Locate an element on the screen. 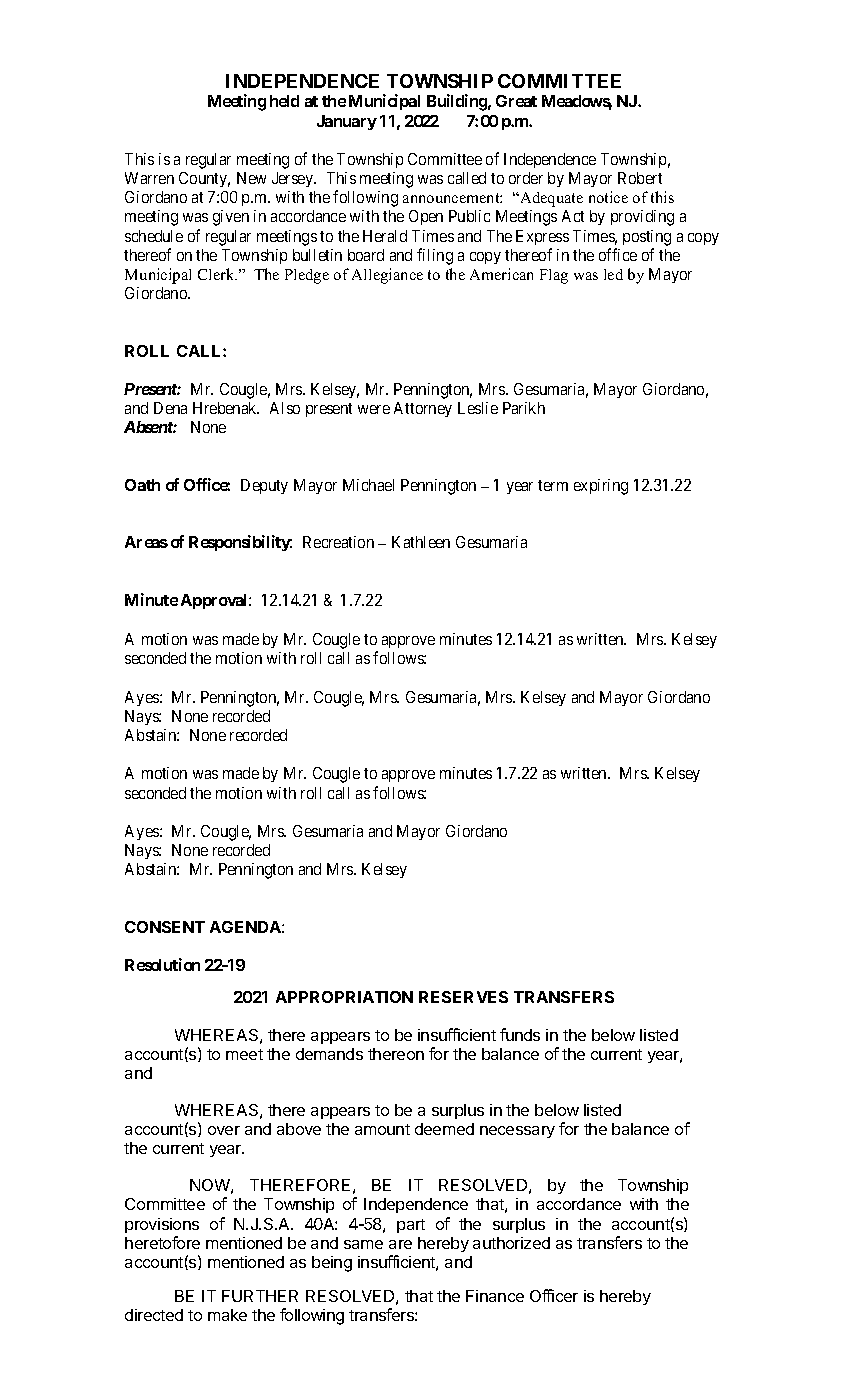  funds is located at coordinates (520, 1034).
